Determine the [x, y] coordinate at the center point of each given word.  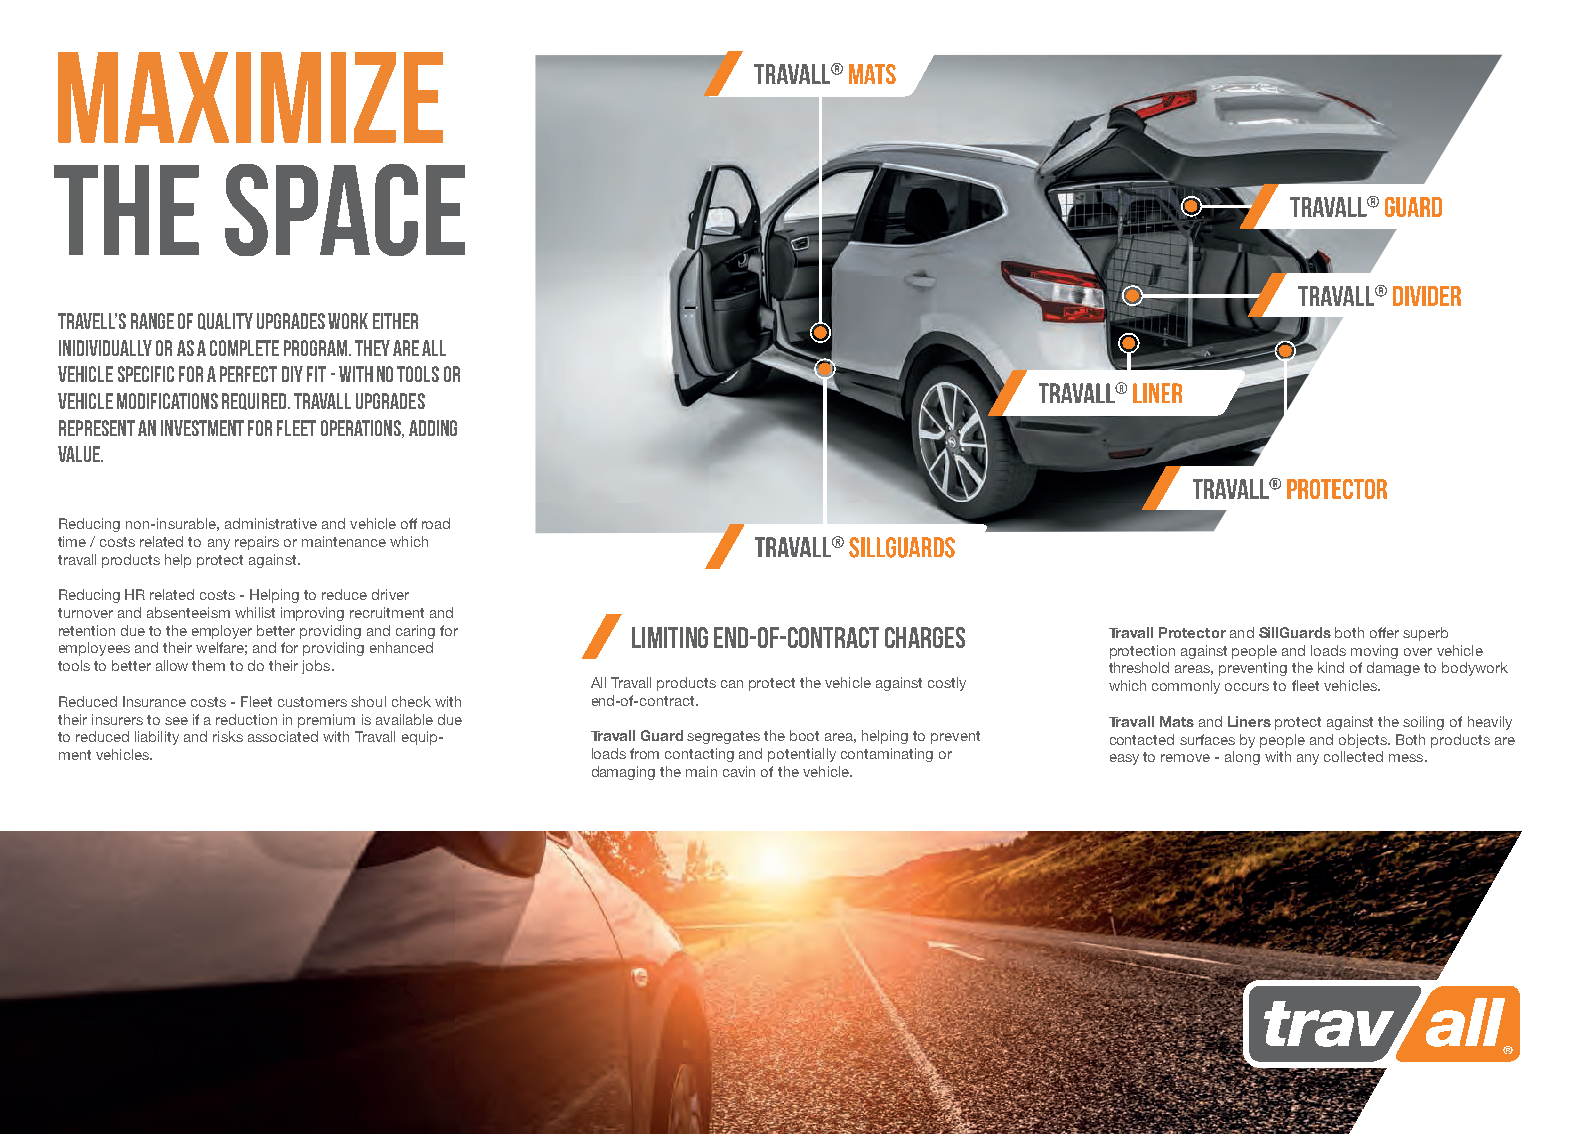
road [436, 523]
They [372, 348]
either [395, 321]
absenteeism [188, 612]
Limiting [670, 637]
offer [1384, 632]
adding [433, 428]
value [80, 454]
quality [225, 321]
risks [228, 736]
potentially [802, 755]
